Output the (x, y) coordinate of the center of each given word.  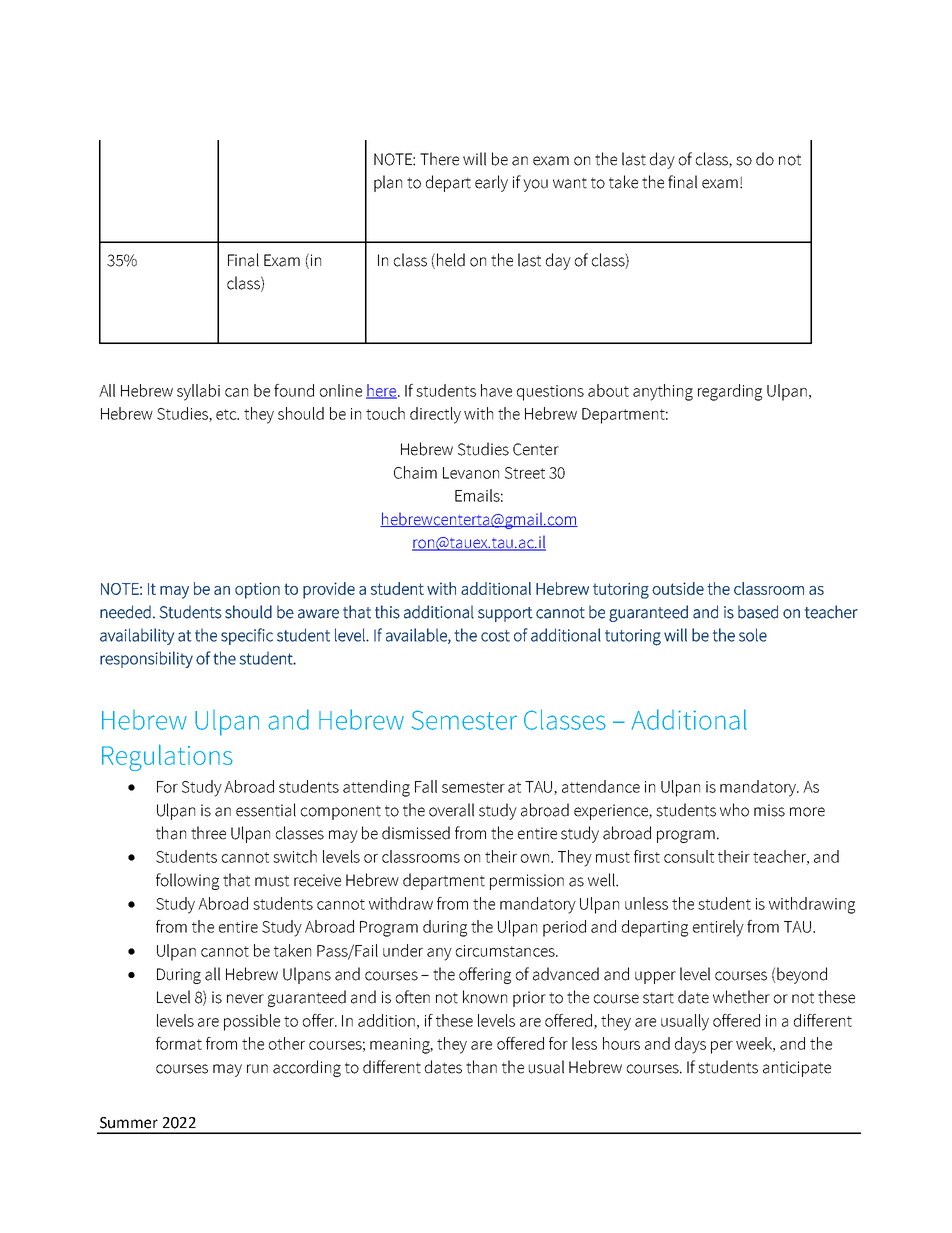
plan (388, 183)
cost (495, 636)
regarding (730, 392)
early (491, 183)
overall (451, 810)
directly (435, 415)
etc (227, 414)
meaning (401, 1046)
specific (247, 636)
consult (689, 856)
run (257, 1069)
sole (753, 635)
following (187, 881)
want (570, 183)
